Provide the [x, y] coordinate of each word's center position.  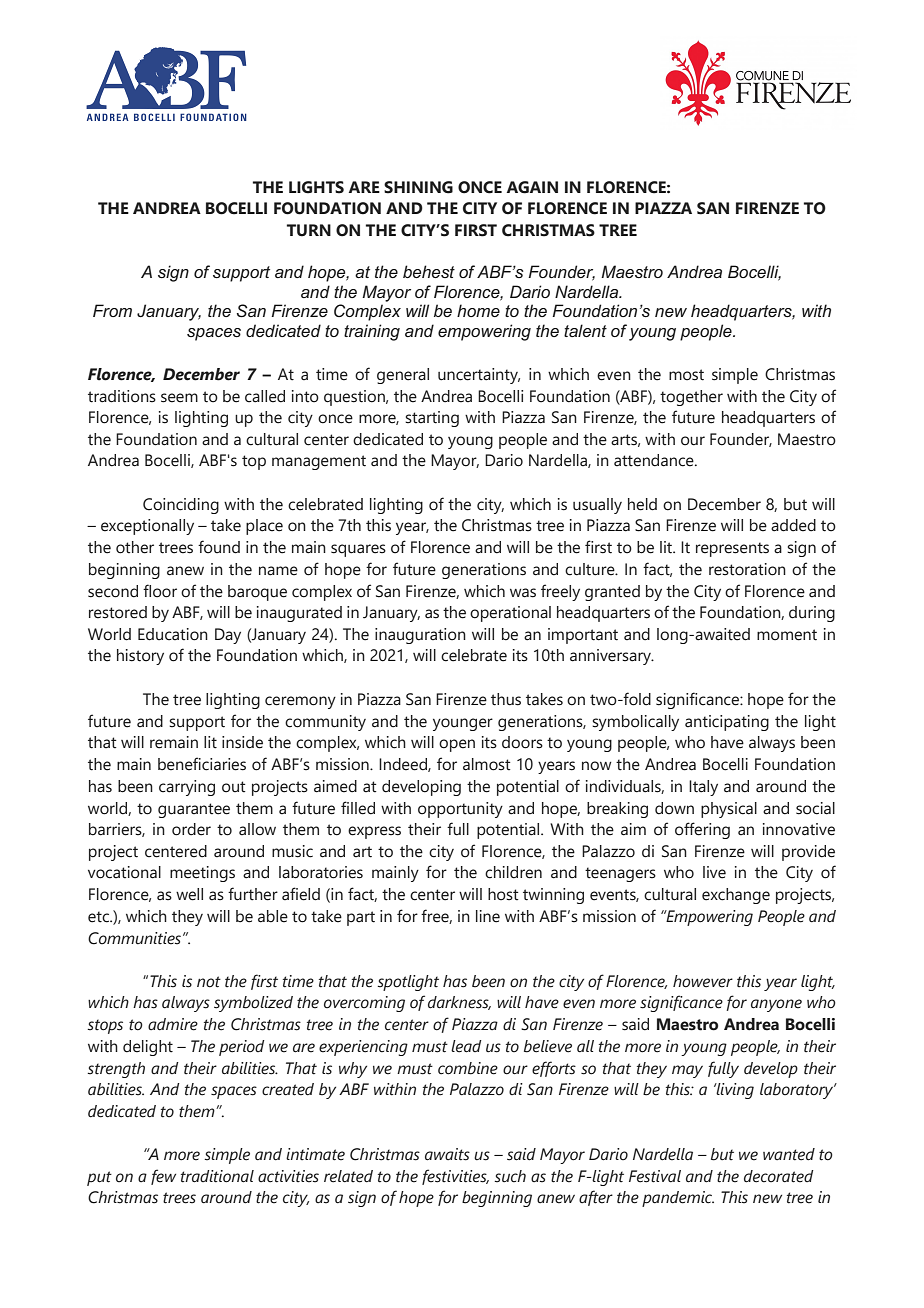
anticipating [727, 723]
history [140, 657]
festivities [455, 1177]
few [163, 1177]
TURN [309, 230]
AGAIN [532, 187]
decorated [779, 1176]
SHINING [418, 187]
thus [506, 699]
